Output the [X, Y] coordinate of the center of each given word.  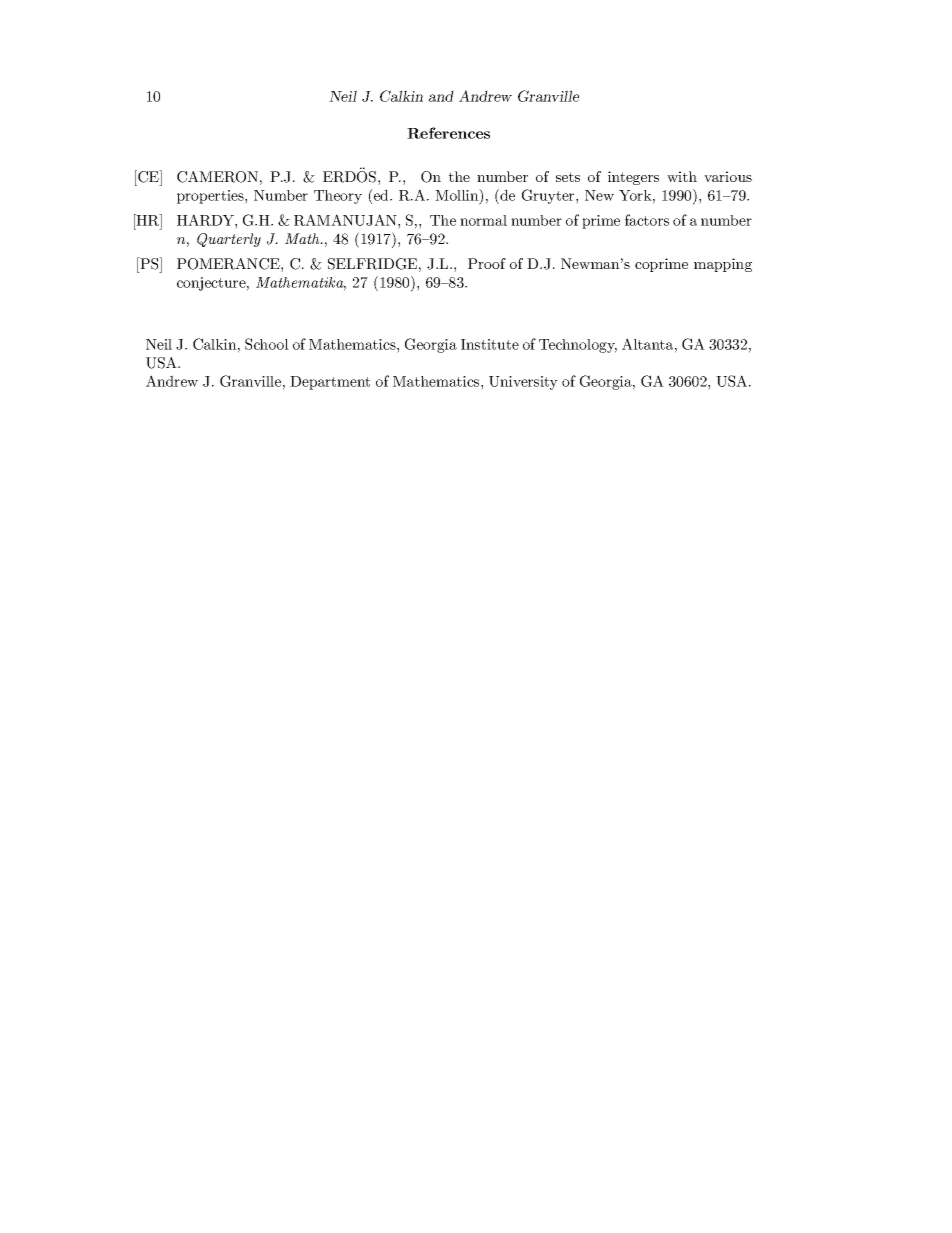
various [728, 176]
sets [568, 177]
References [448, 133]
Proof [487, 263]
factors [647, 220]
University [523, 383]
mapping [723, 265]
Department [330, 383]
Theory [338, 197]
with [682, 176]
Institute [490, 344]
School [267, 344]
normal [483, 220]
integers [633, 178]
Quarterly [229, 240]
